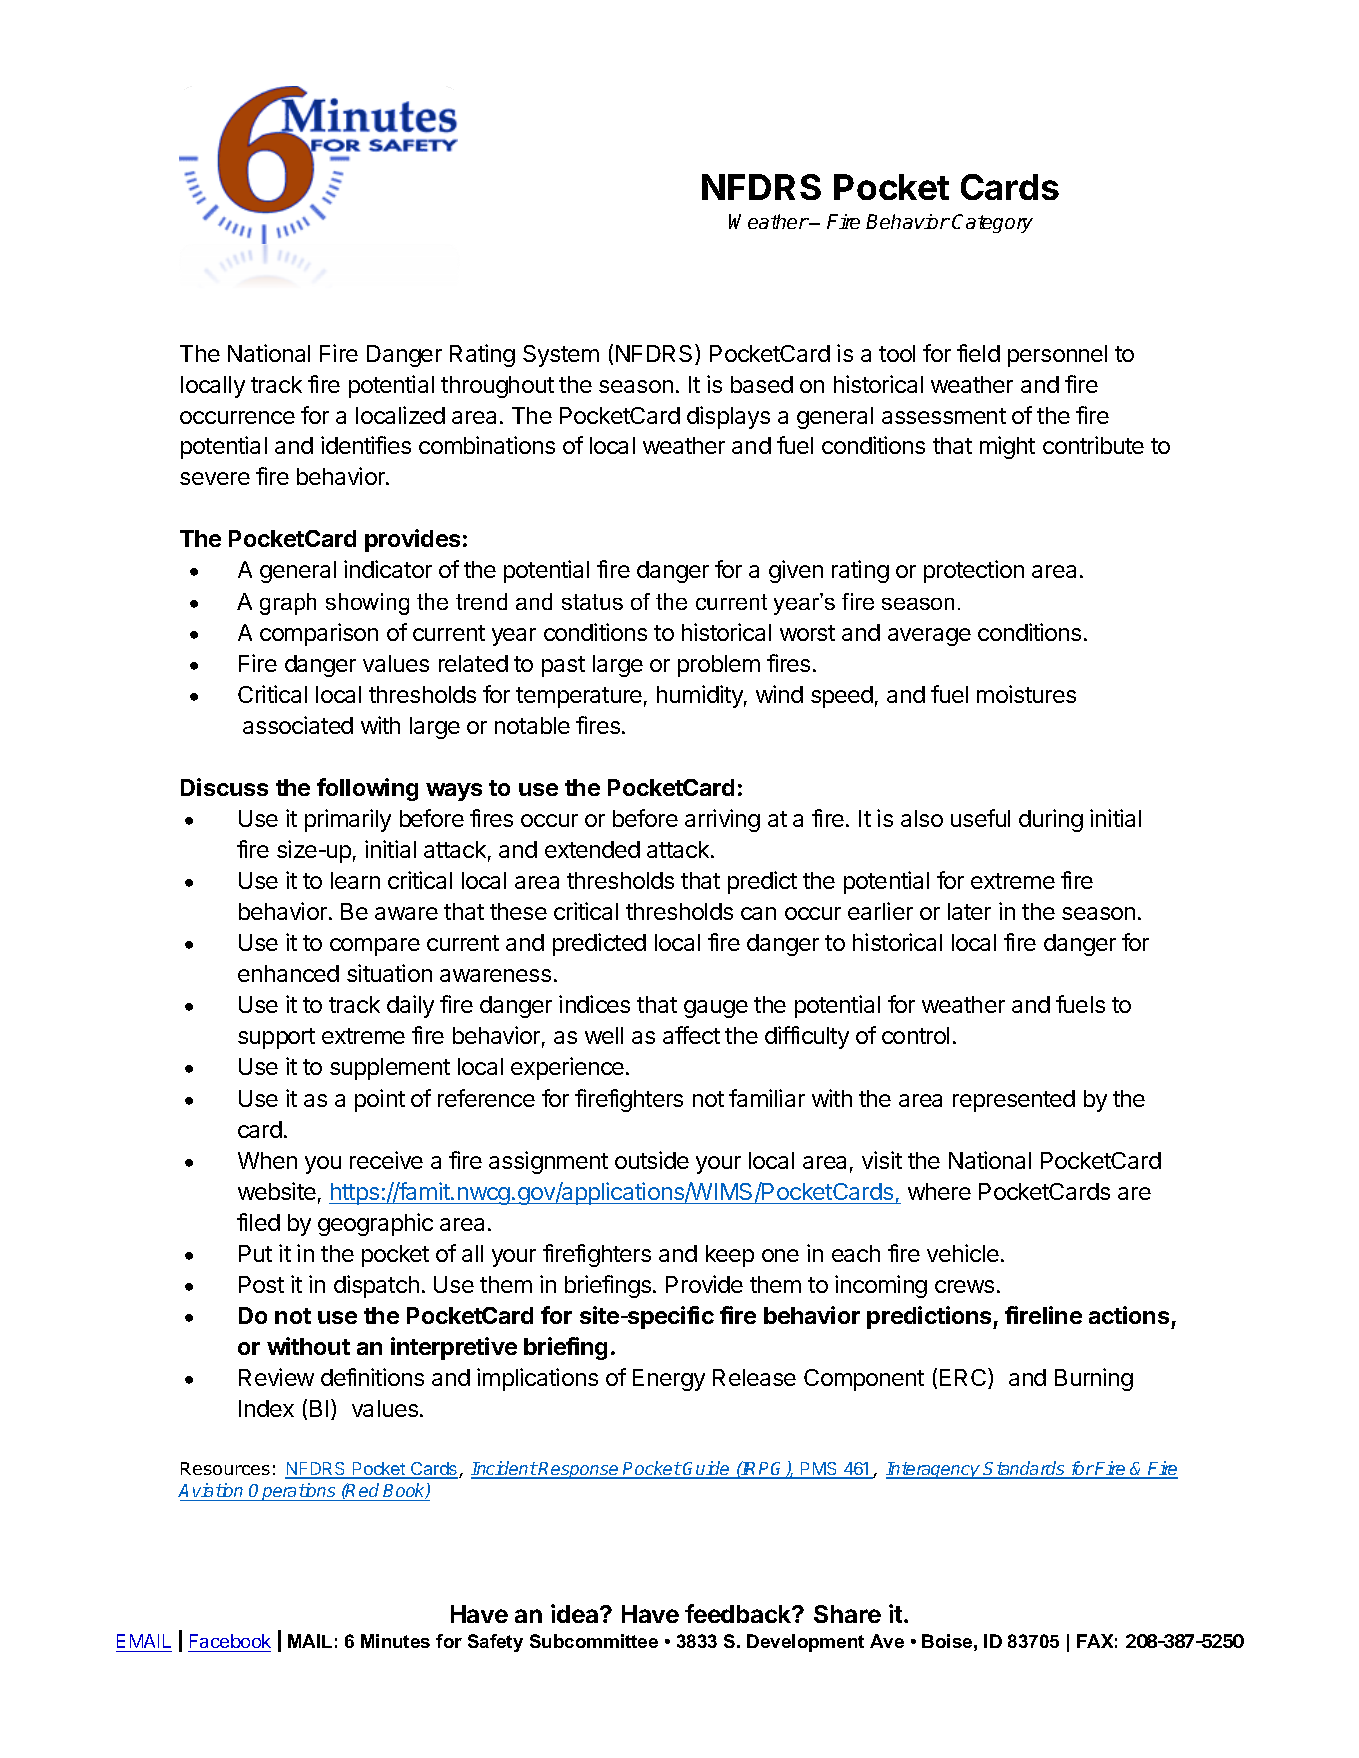 The width and height of the screenshot is (1359, 1758). What do you see at coordinates (267, 1160) in the screenshot?
I see `When` at bounding box center [267, 1160].
